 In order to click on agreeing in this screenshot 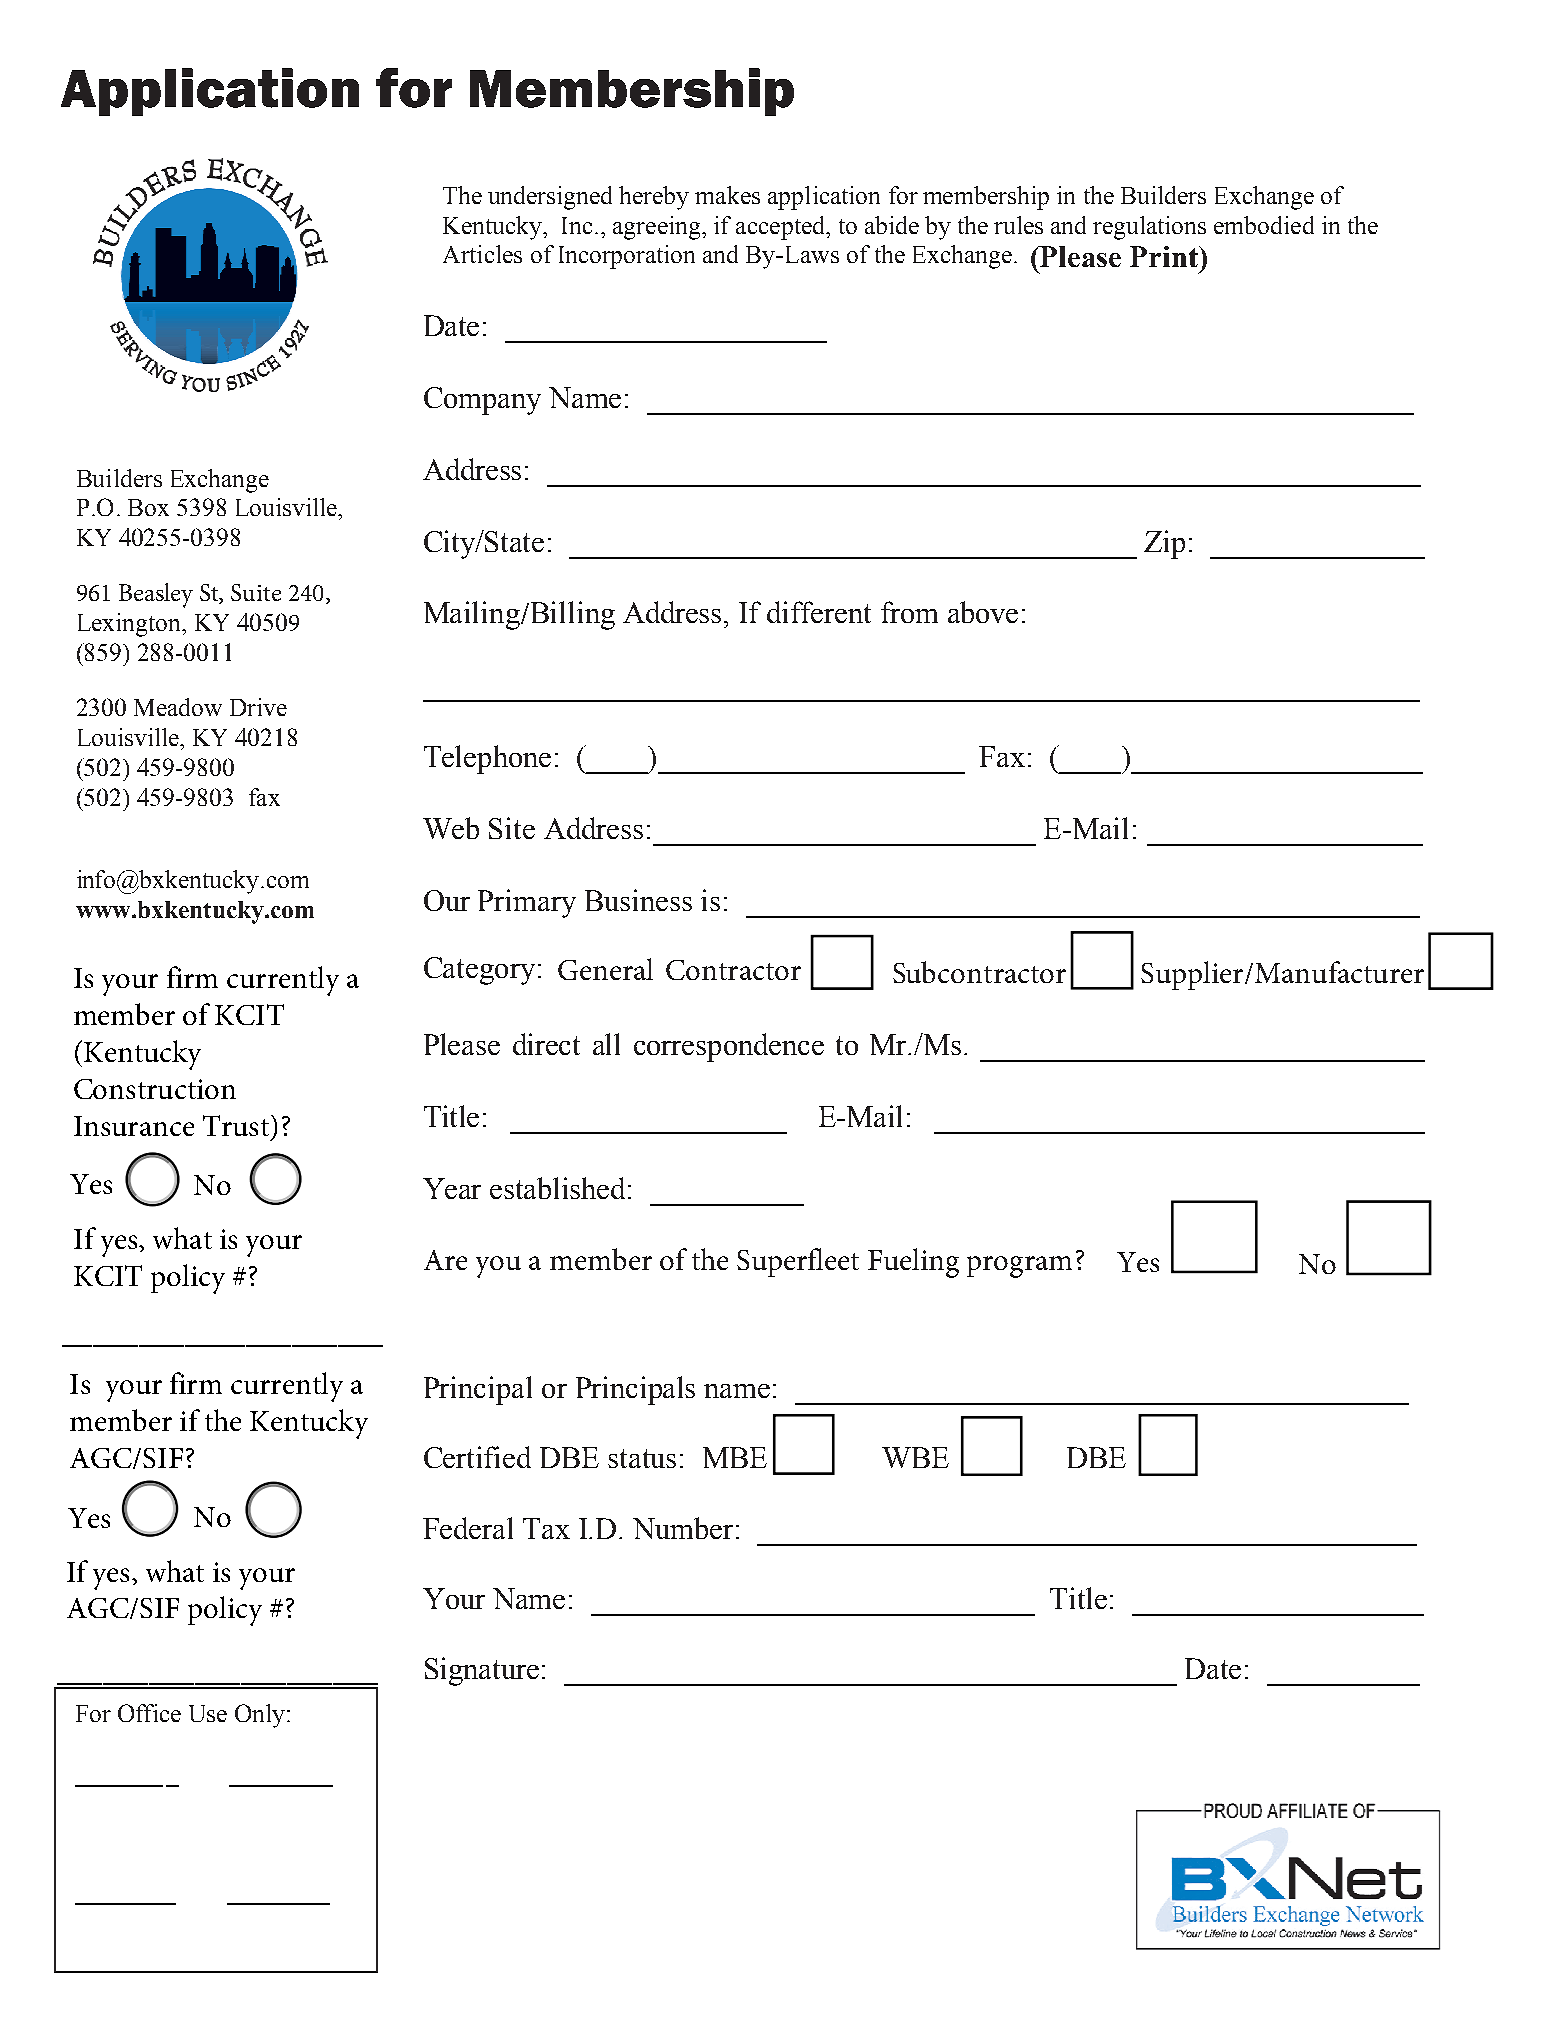, I will do `click(658, 228)`.
